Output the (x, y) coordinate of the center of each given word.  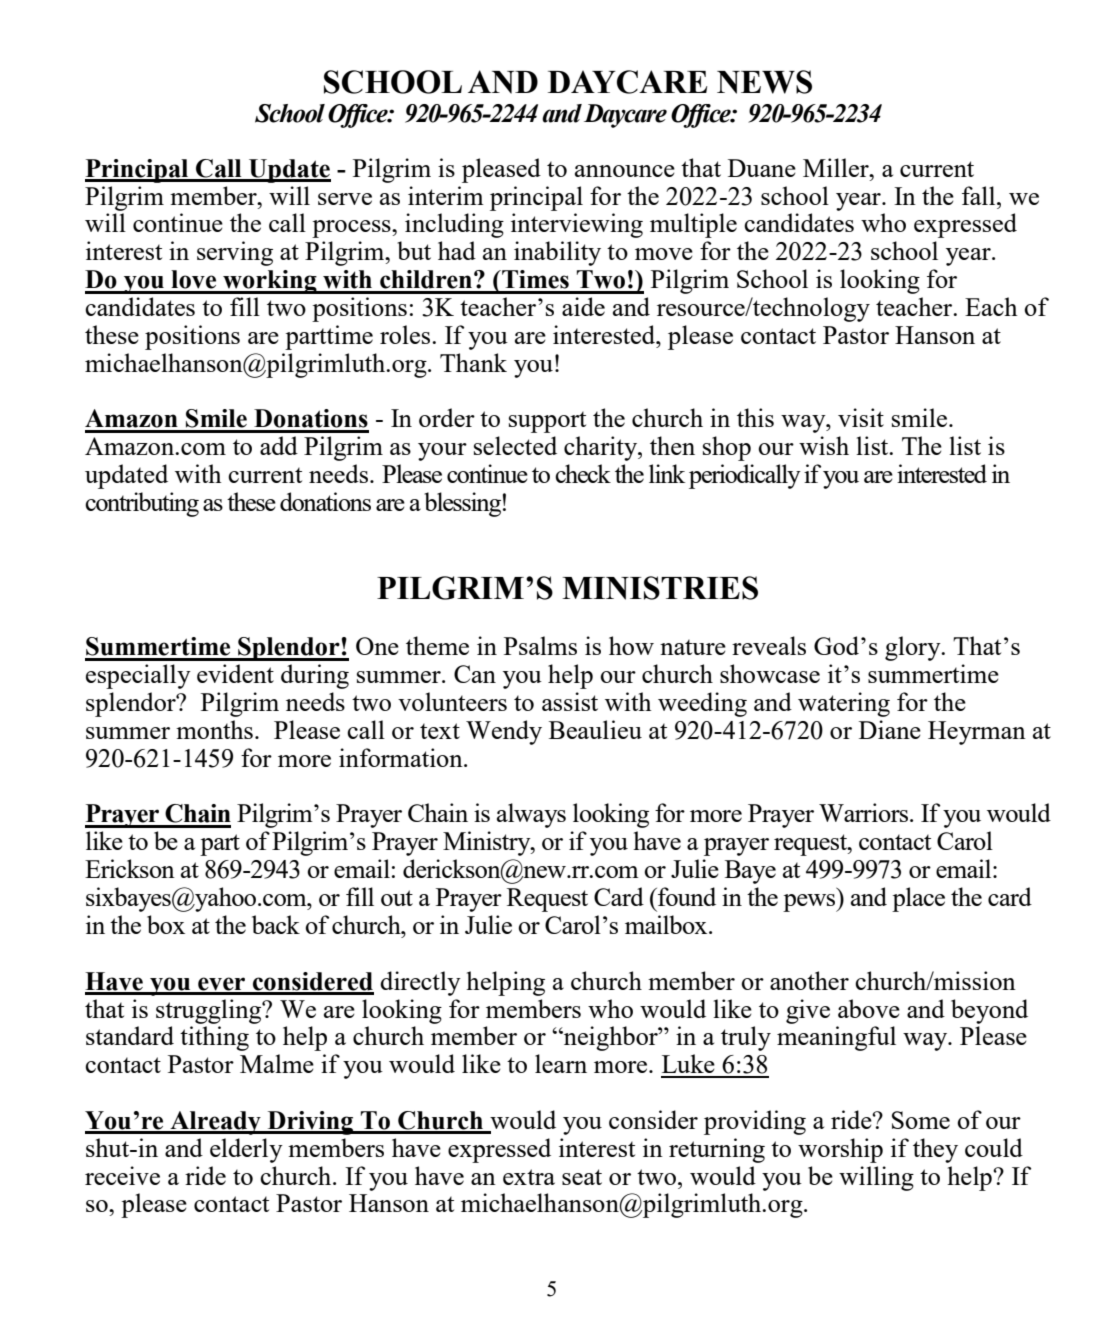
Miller (837, 167)
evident (235, 673)
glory (914, 648)
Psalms (540, 645)
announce (625, 171)
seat (582, 1177)
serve (345, 199)
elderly (246, 1150)
